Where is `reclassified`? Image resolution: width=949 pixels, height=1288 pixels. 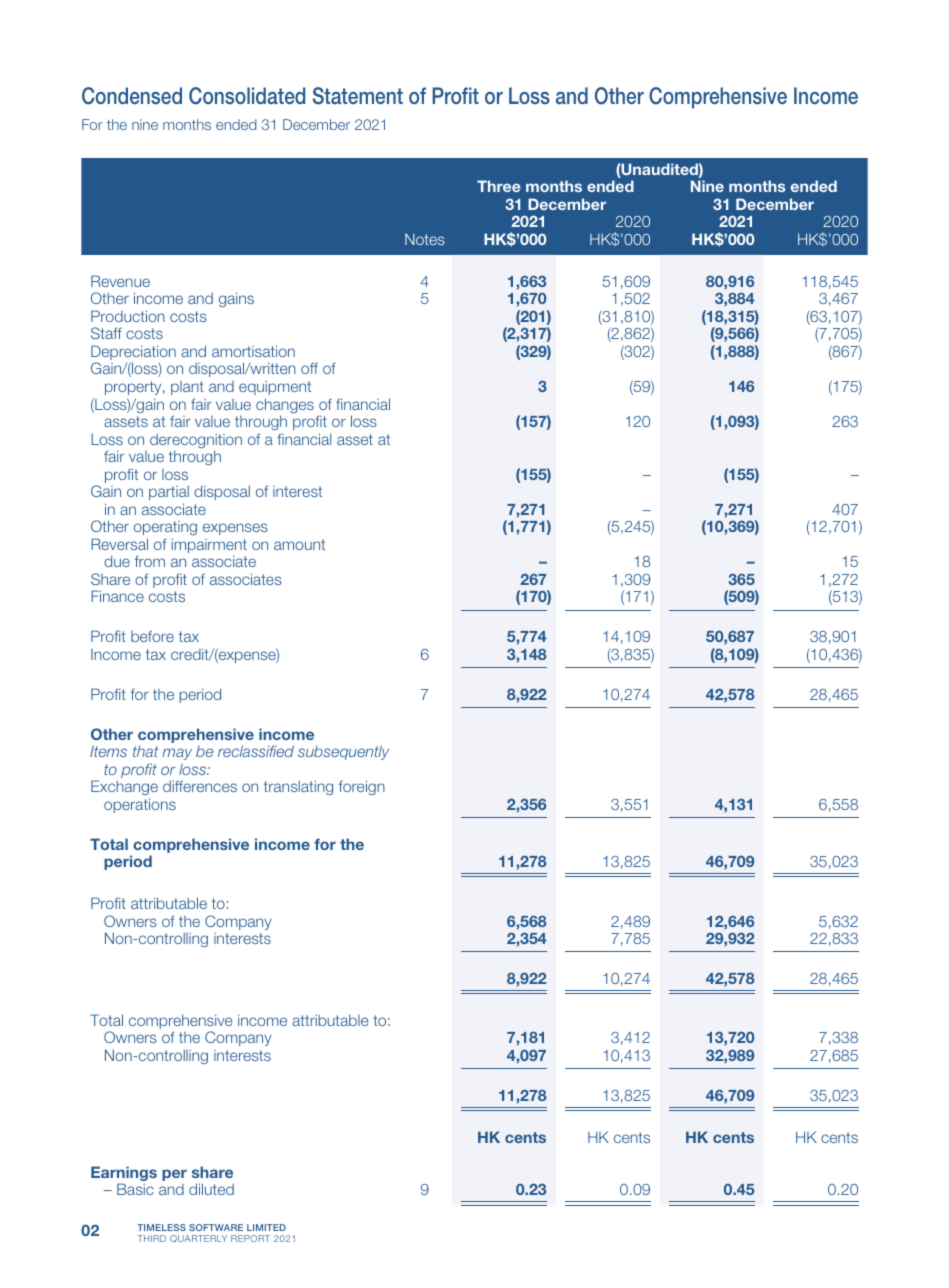 reclassified is located at coordinates (256, 751).
